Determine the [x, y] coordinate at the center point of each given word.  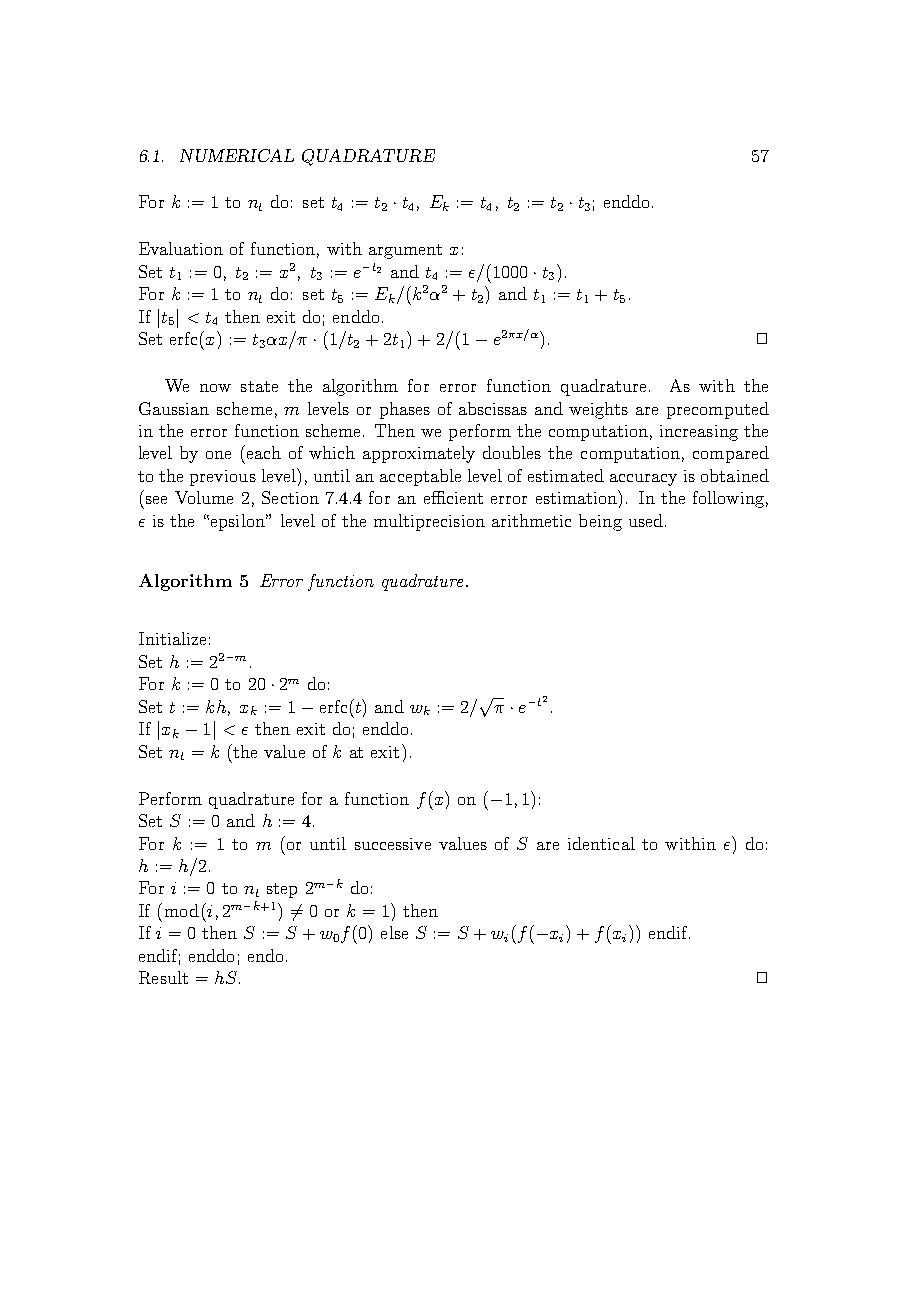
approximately [419, 454]
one [218, 455]
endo [265, 955]
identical [601, 843]
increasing [699, 433]
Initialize [172, 638]
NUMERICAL [237, 155]
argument [405, 251]
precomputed [718, 410]
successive [393, 844]
